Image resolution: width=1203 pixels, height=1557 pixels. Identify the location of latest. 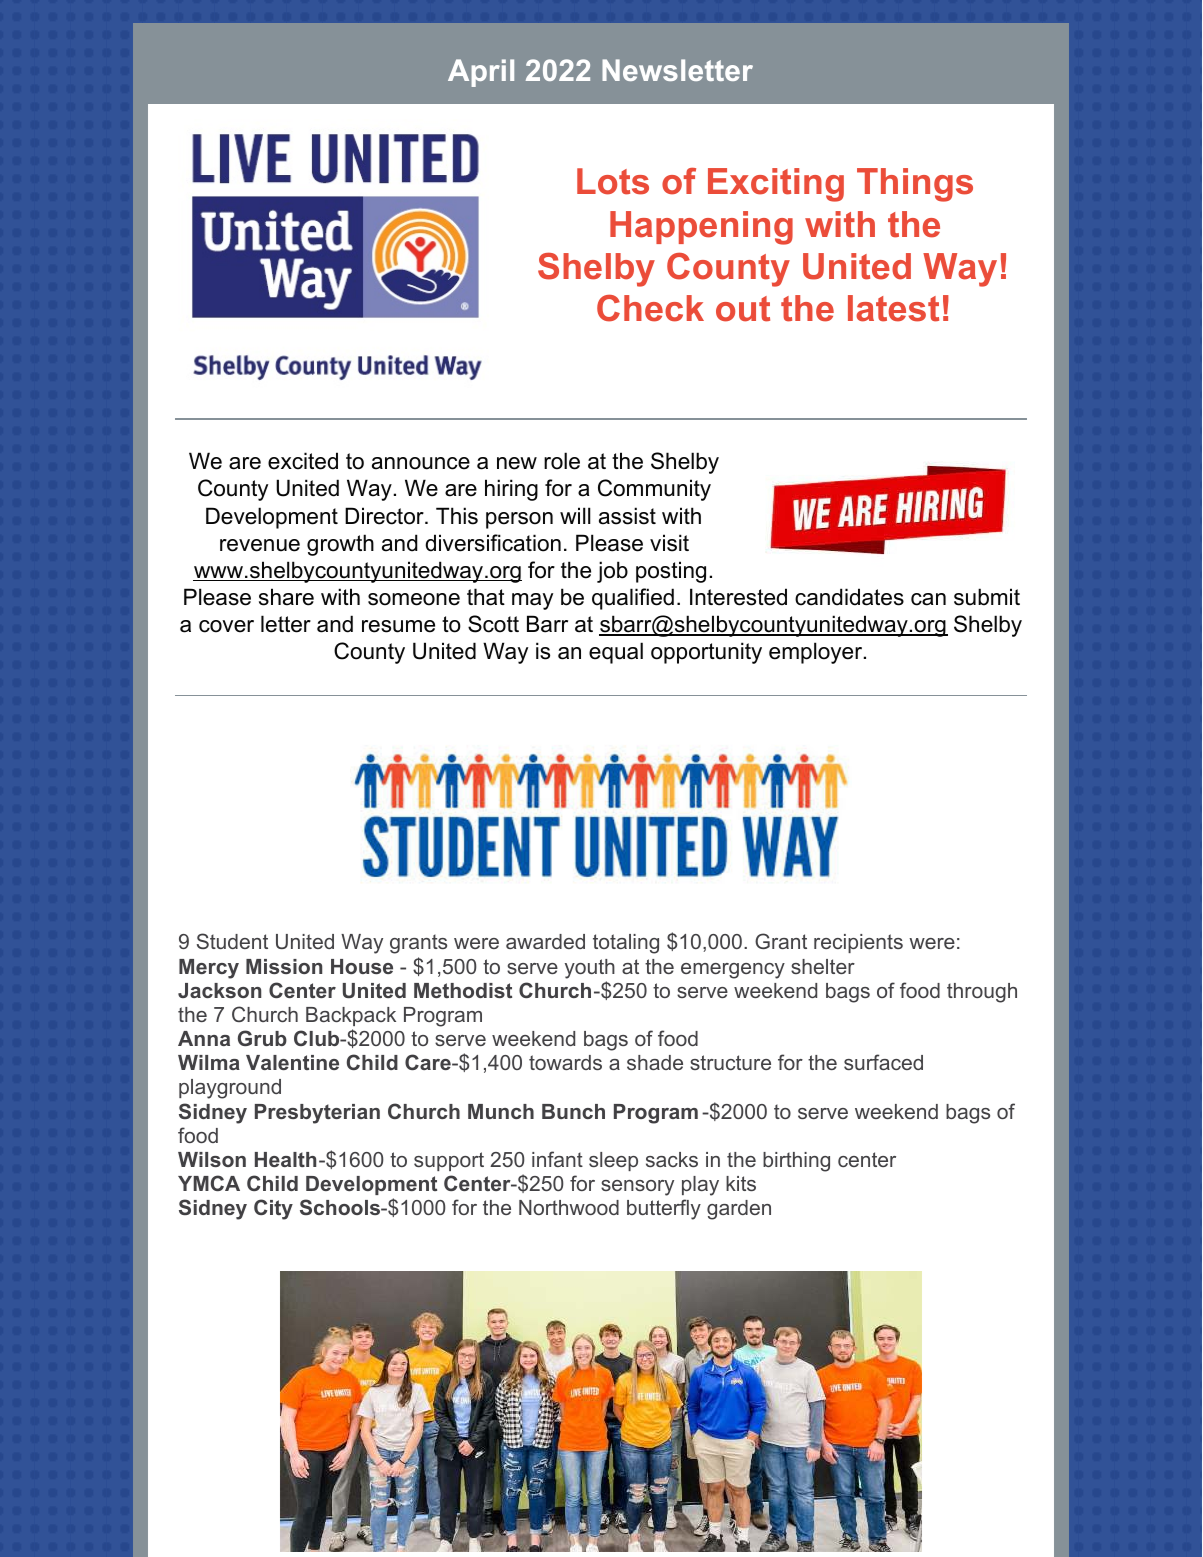
(893, 308).
